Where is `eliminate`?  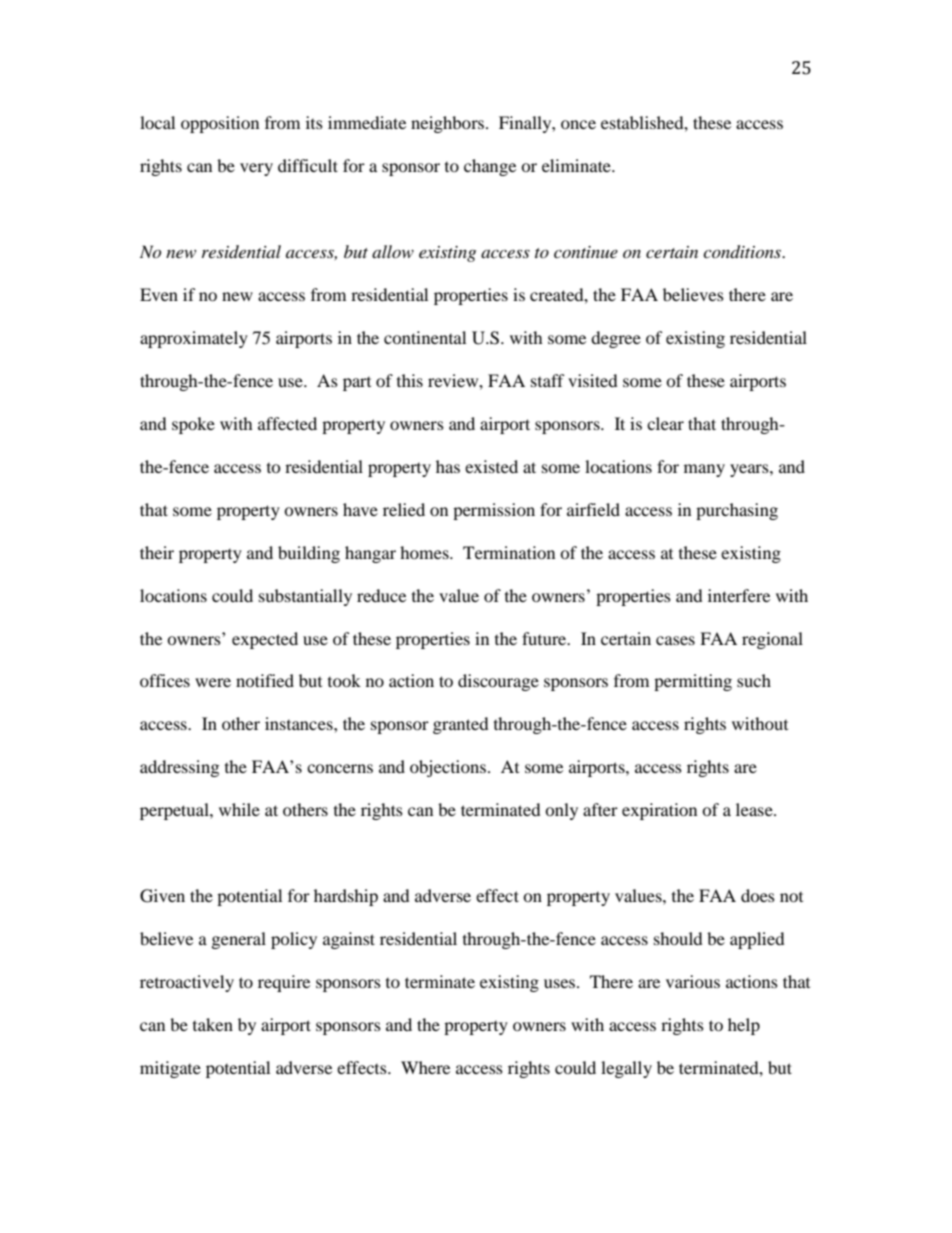
eliminate is located at coordinates (577, 165).
